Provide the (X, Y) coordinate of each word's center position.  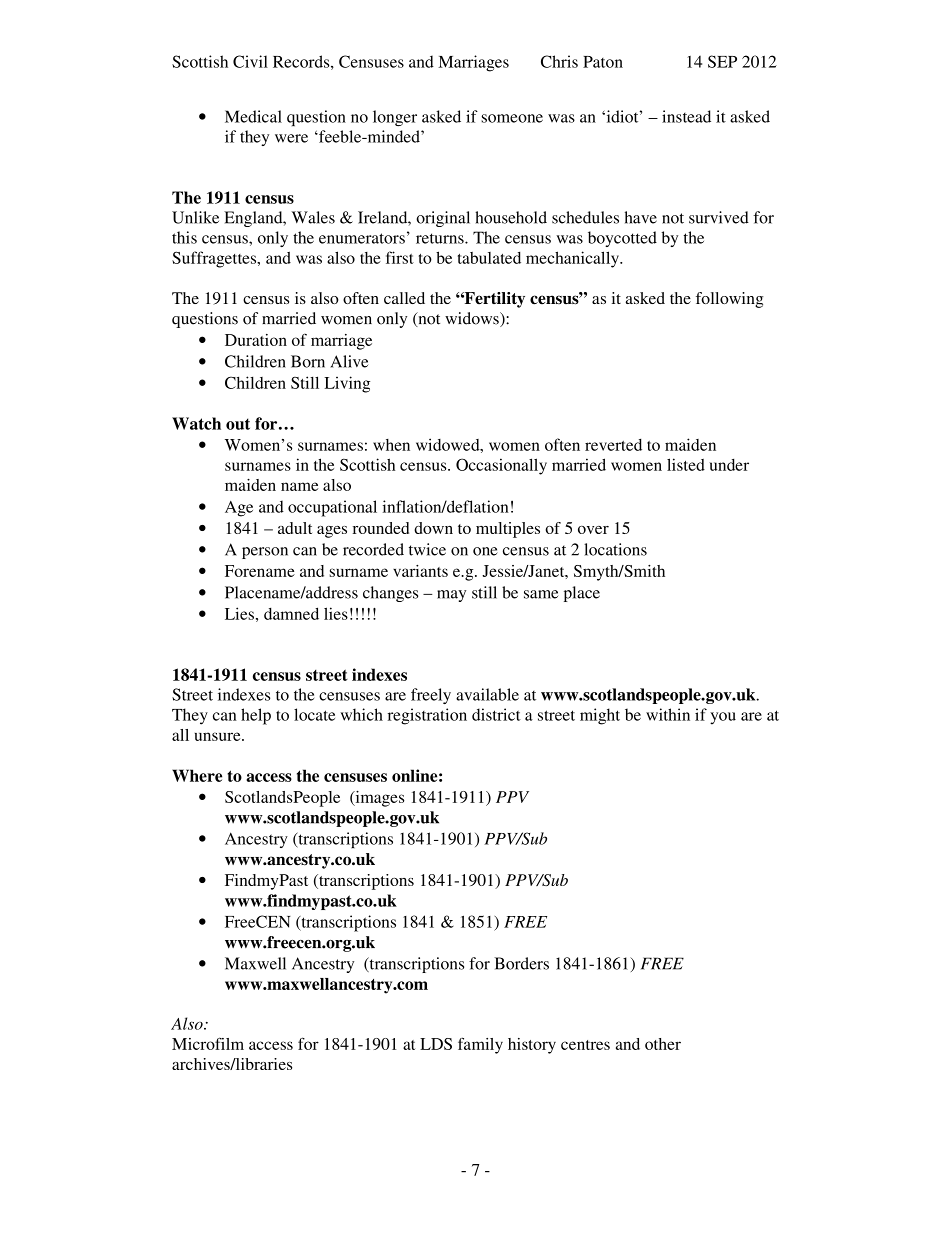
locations (615, 549)
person (265, 553)
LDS (436, 1044)
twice (427, 549)
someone (512, 118)
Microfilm (208, 1043)
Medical (253, 116)
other (663, 1044)
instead (686, 116)
